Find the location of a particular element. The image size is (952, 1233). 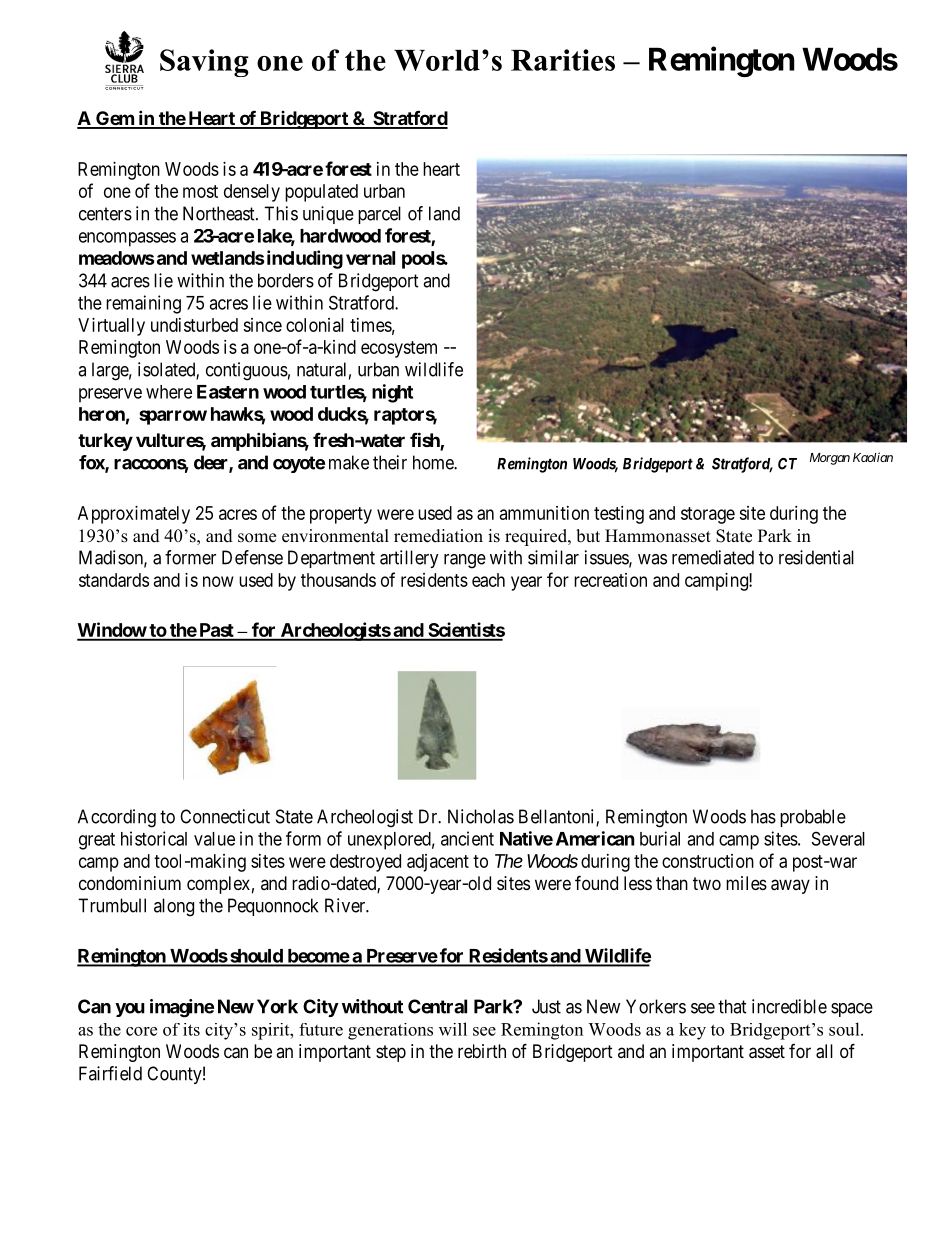

Nicholas is located at coordinates (481, 816).
